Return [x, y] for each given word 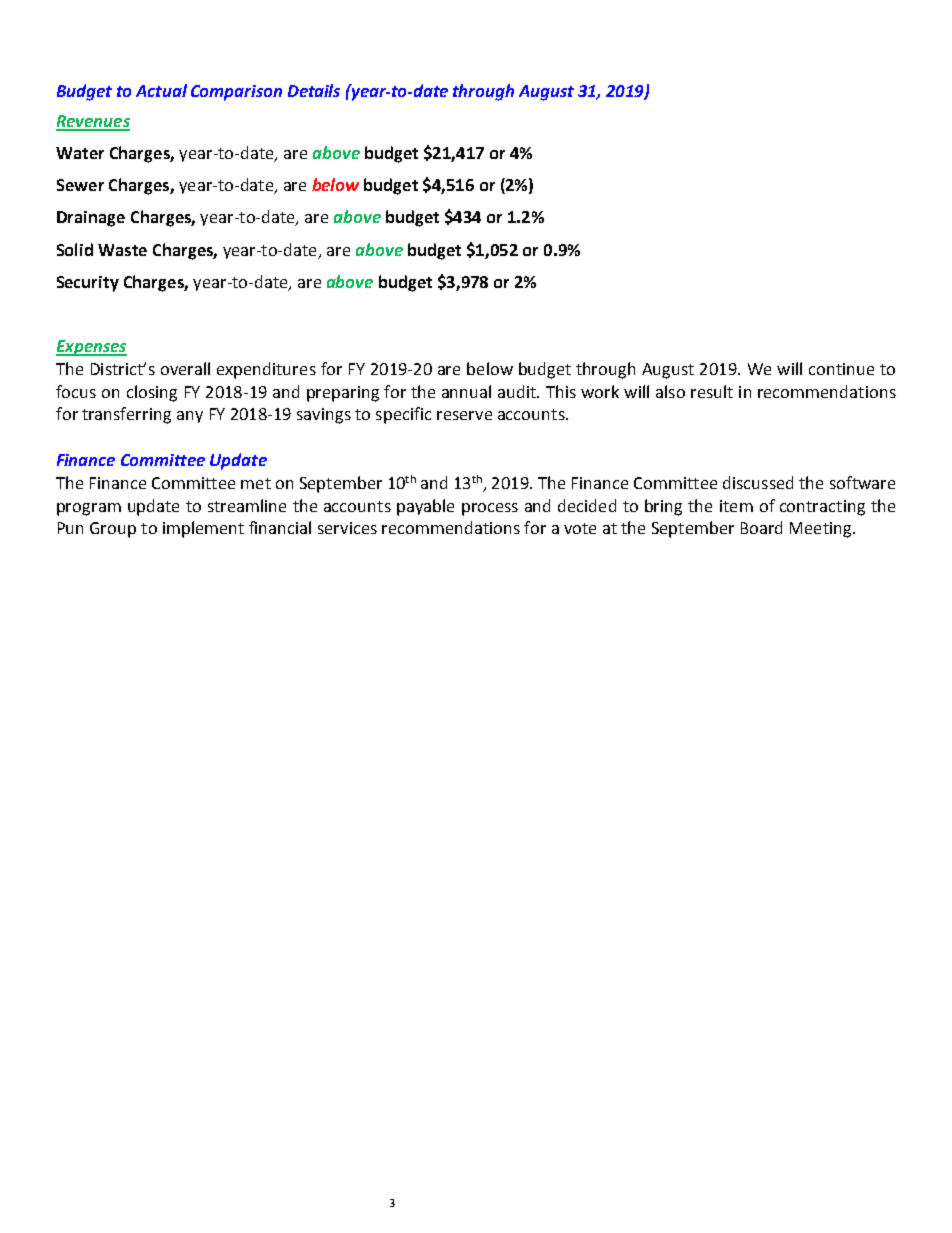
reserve [464, 415]
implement [203, 529]
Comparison [236, 93]
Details [314, 90]
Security [88, 284]
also [670, 391]
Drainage [91, 219]
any [190, 417]
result [712, 391]
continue [841, 369]
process [490, 509]
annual [466, 391]
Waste [122, 250]
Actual [161, 90]
